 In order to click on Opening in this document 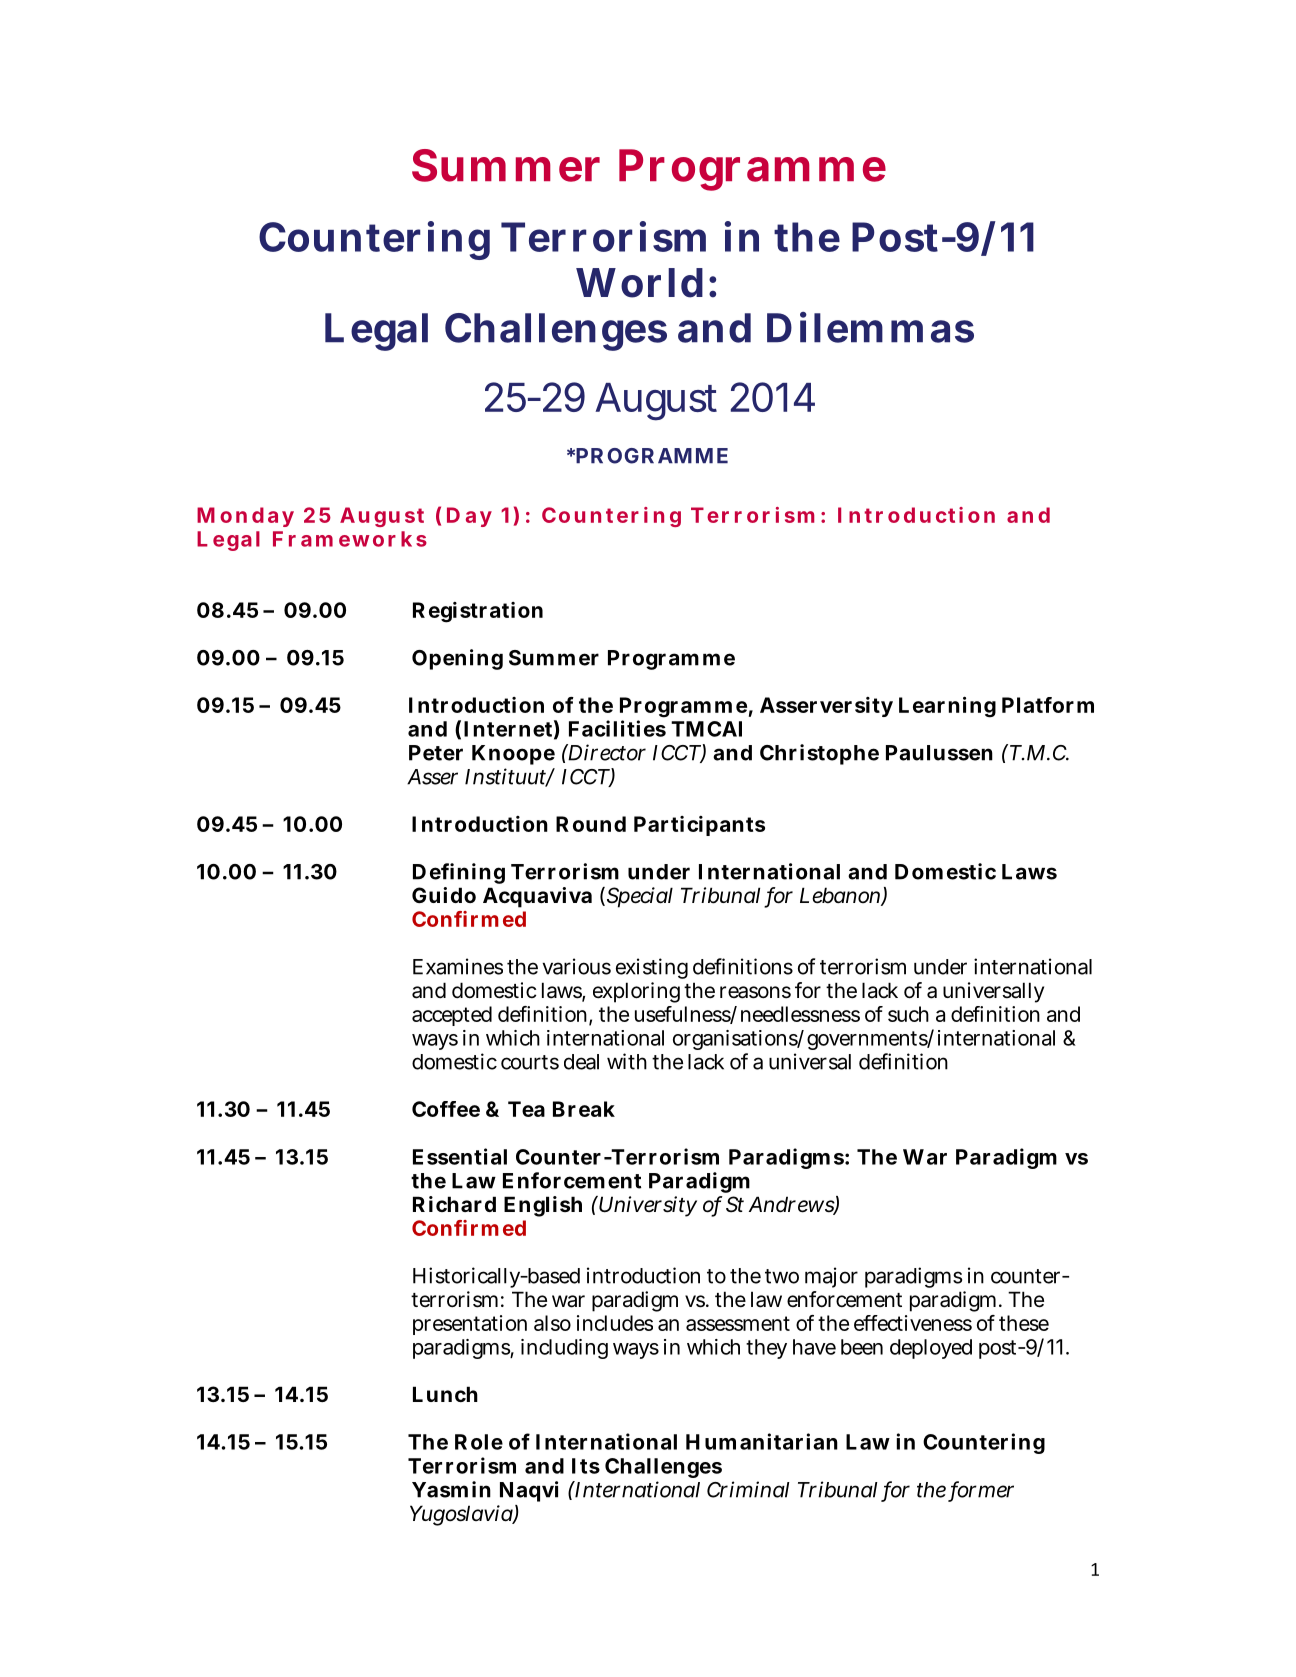, I will do `click(457, 659)`.
